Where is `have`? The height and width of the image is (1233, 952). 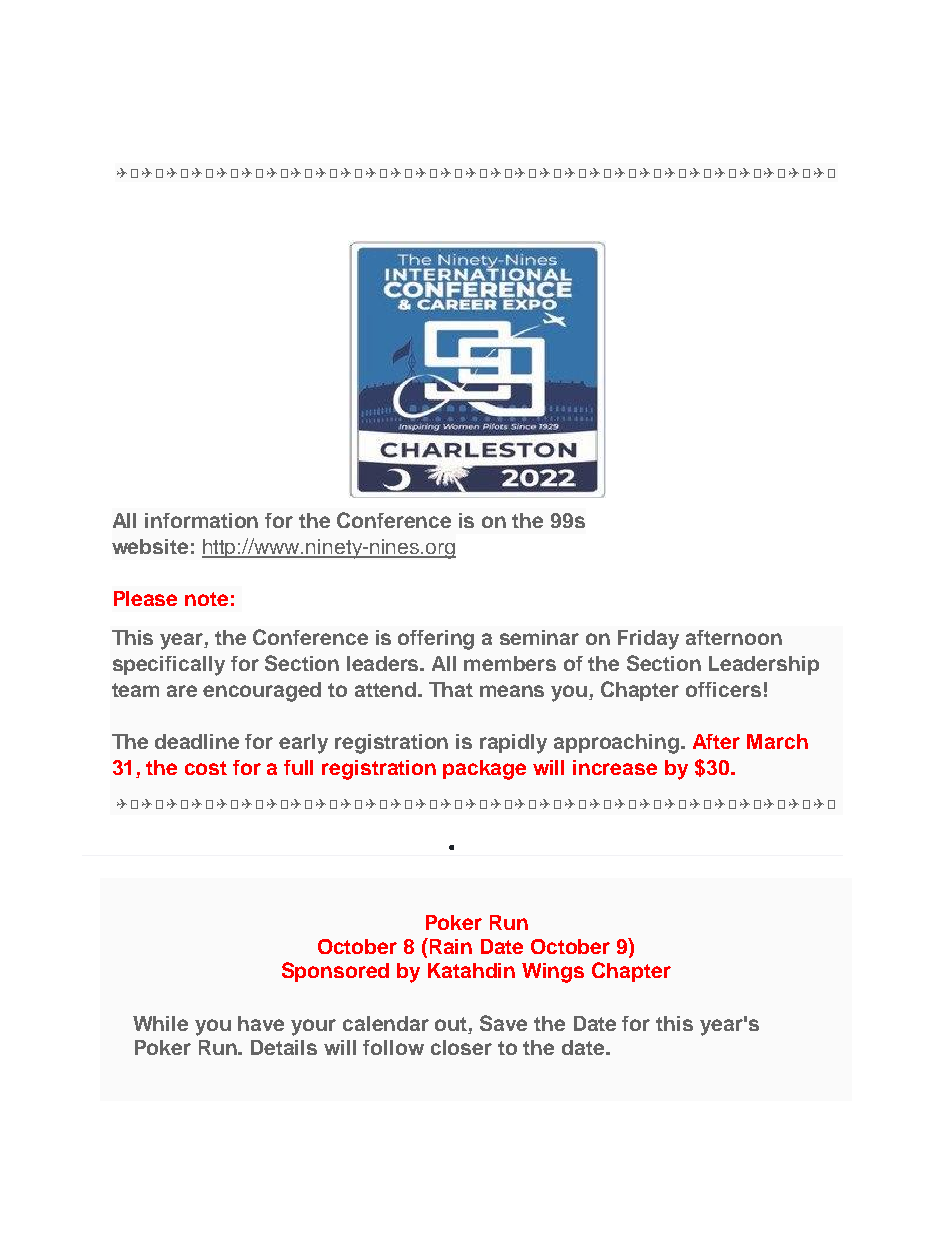 have is located at coordinates (261, 1023).
